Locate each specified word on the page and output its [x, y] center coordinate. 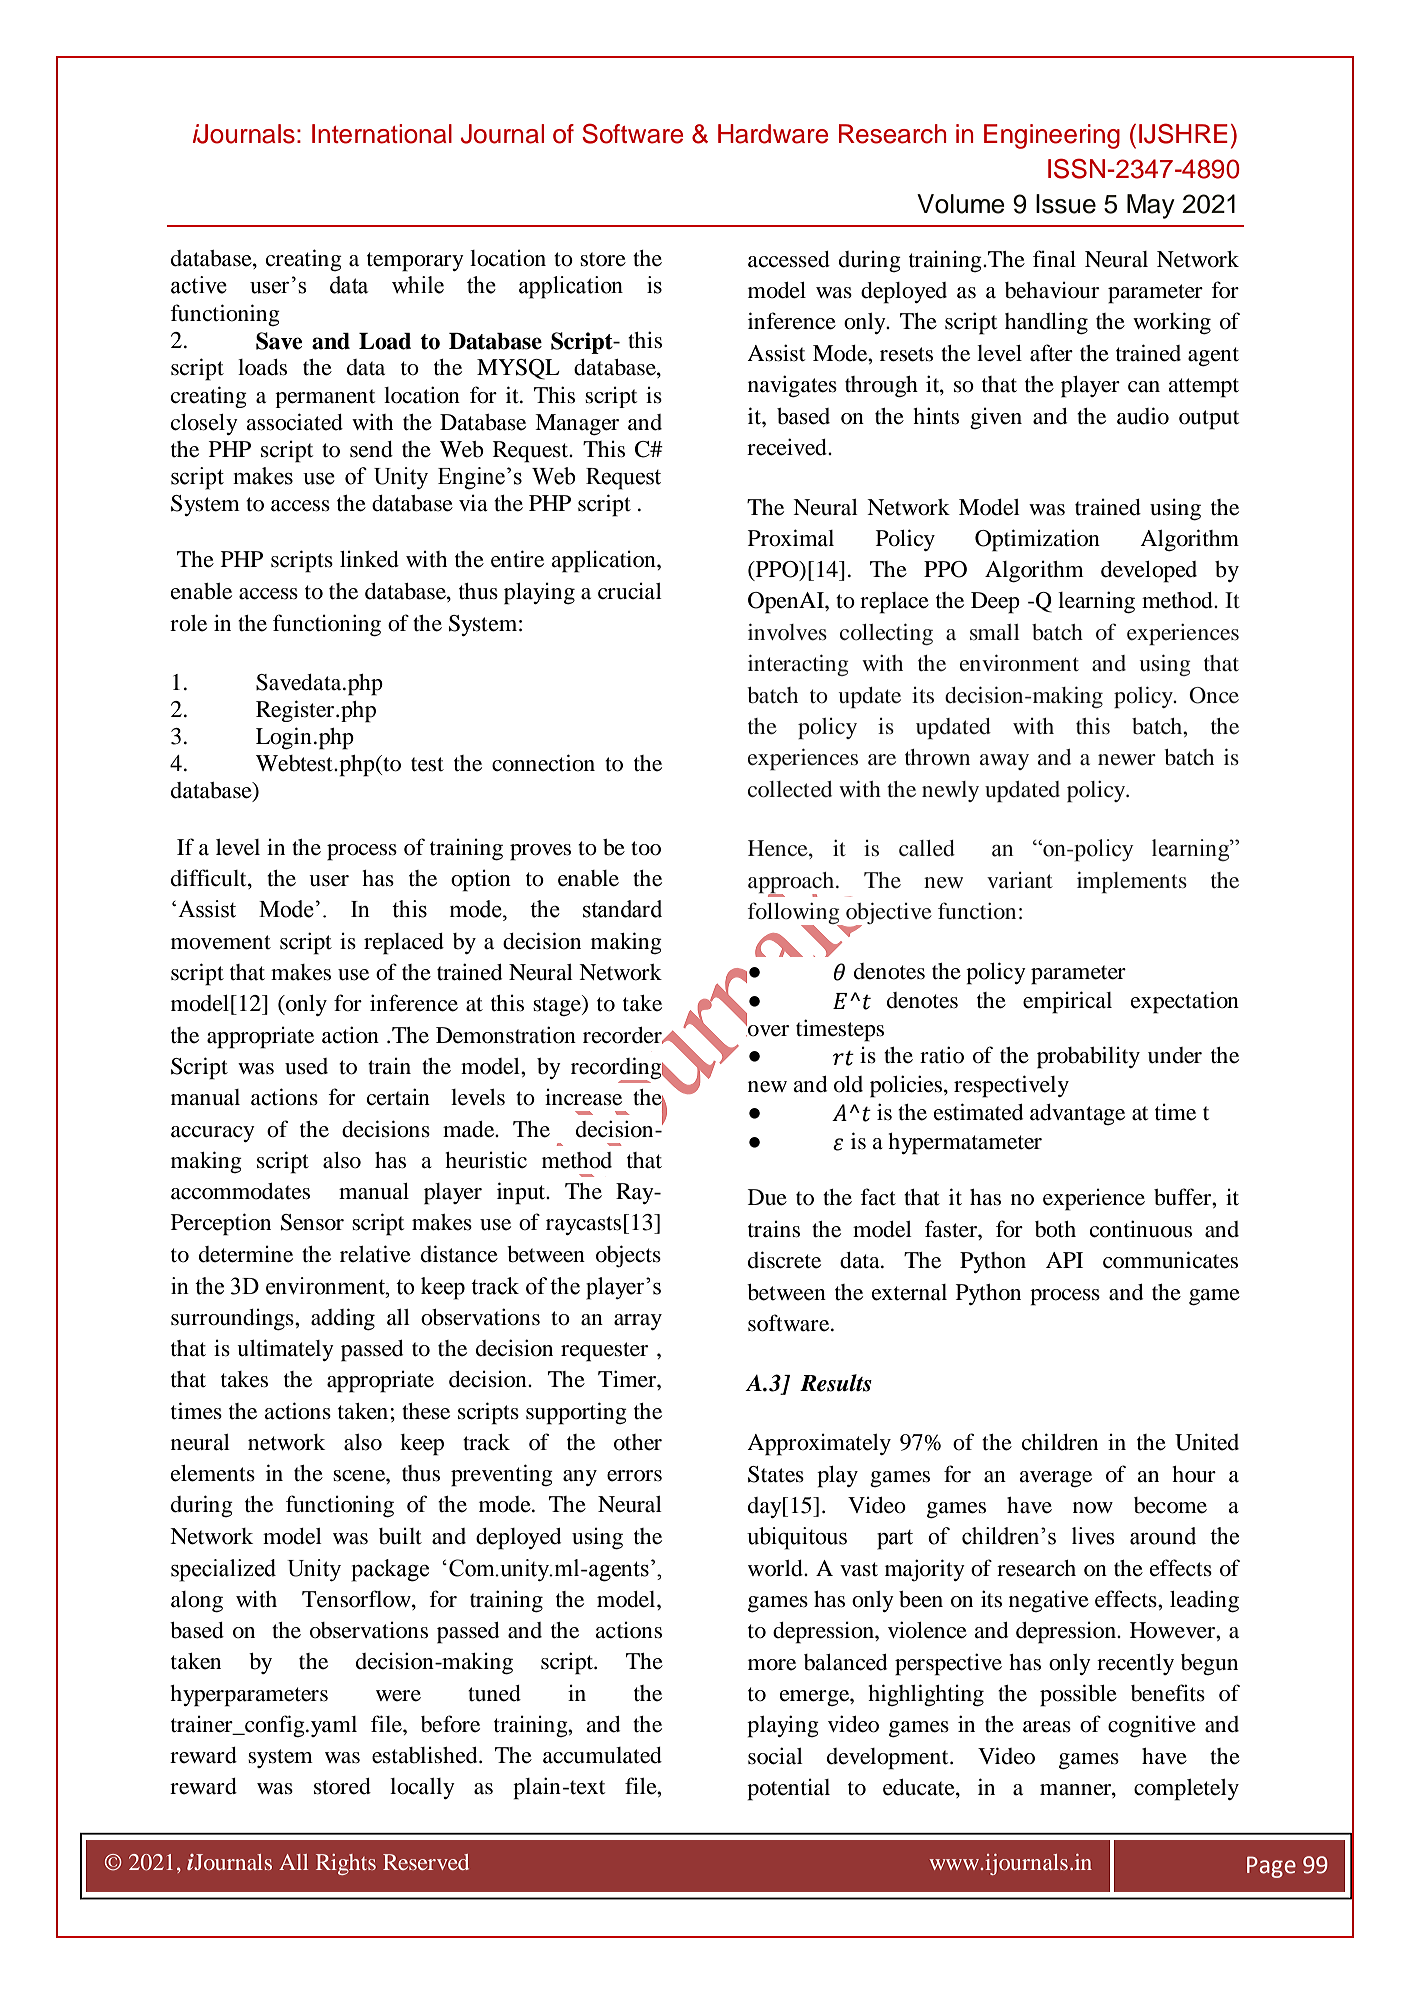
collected [790, 789]
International [382, 134]
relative [375, 1254]
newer [1127, 759]
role [188, 623]
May [1151, 206]
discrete [784, 1260]
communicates [1170, 1260]
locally [422, 1788]
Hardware [773, 134]
